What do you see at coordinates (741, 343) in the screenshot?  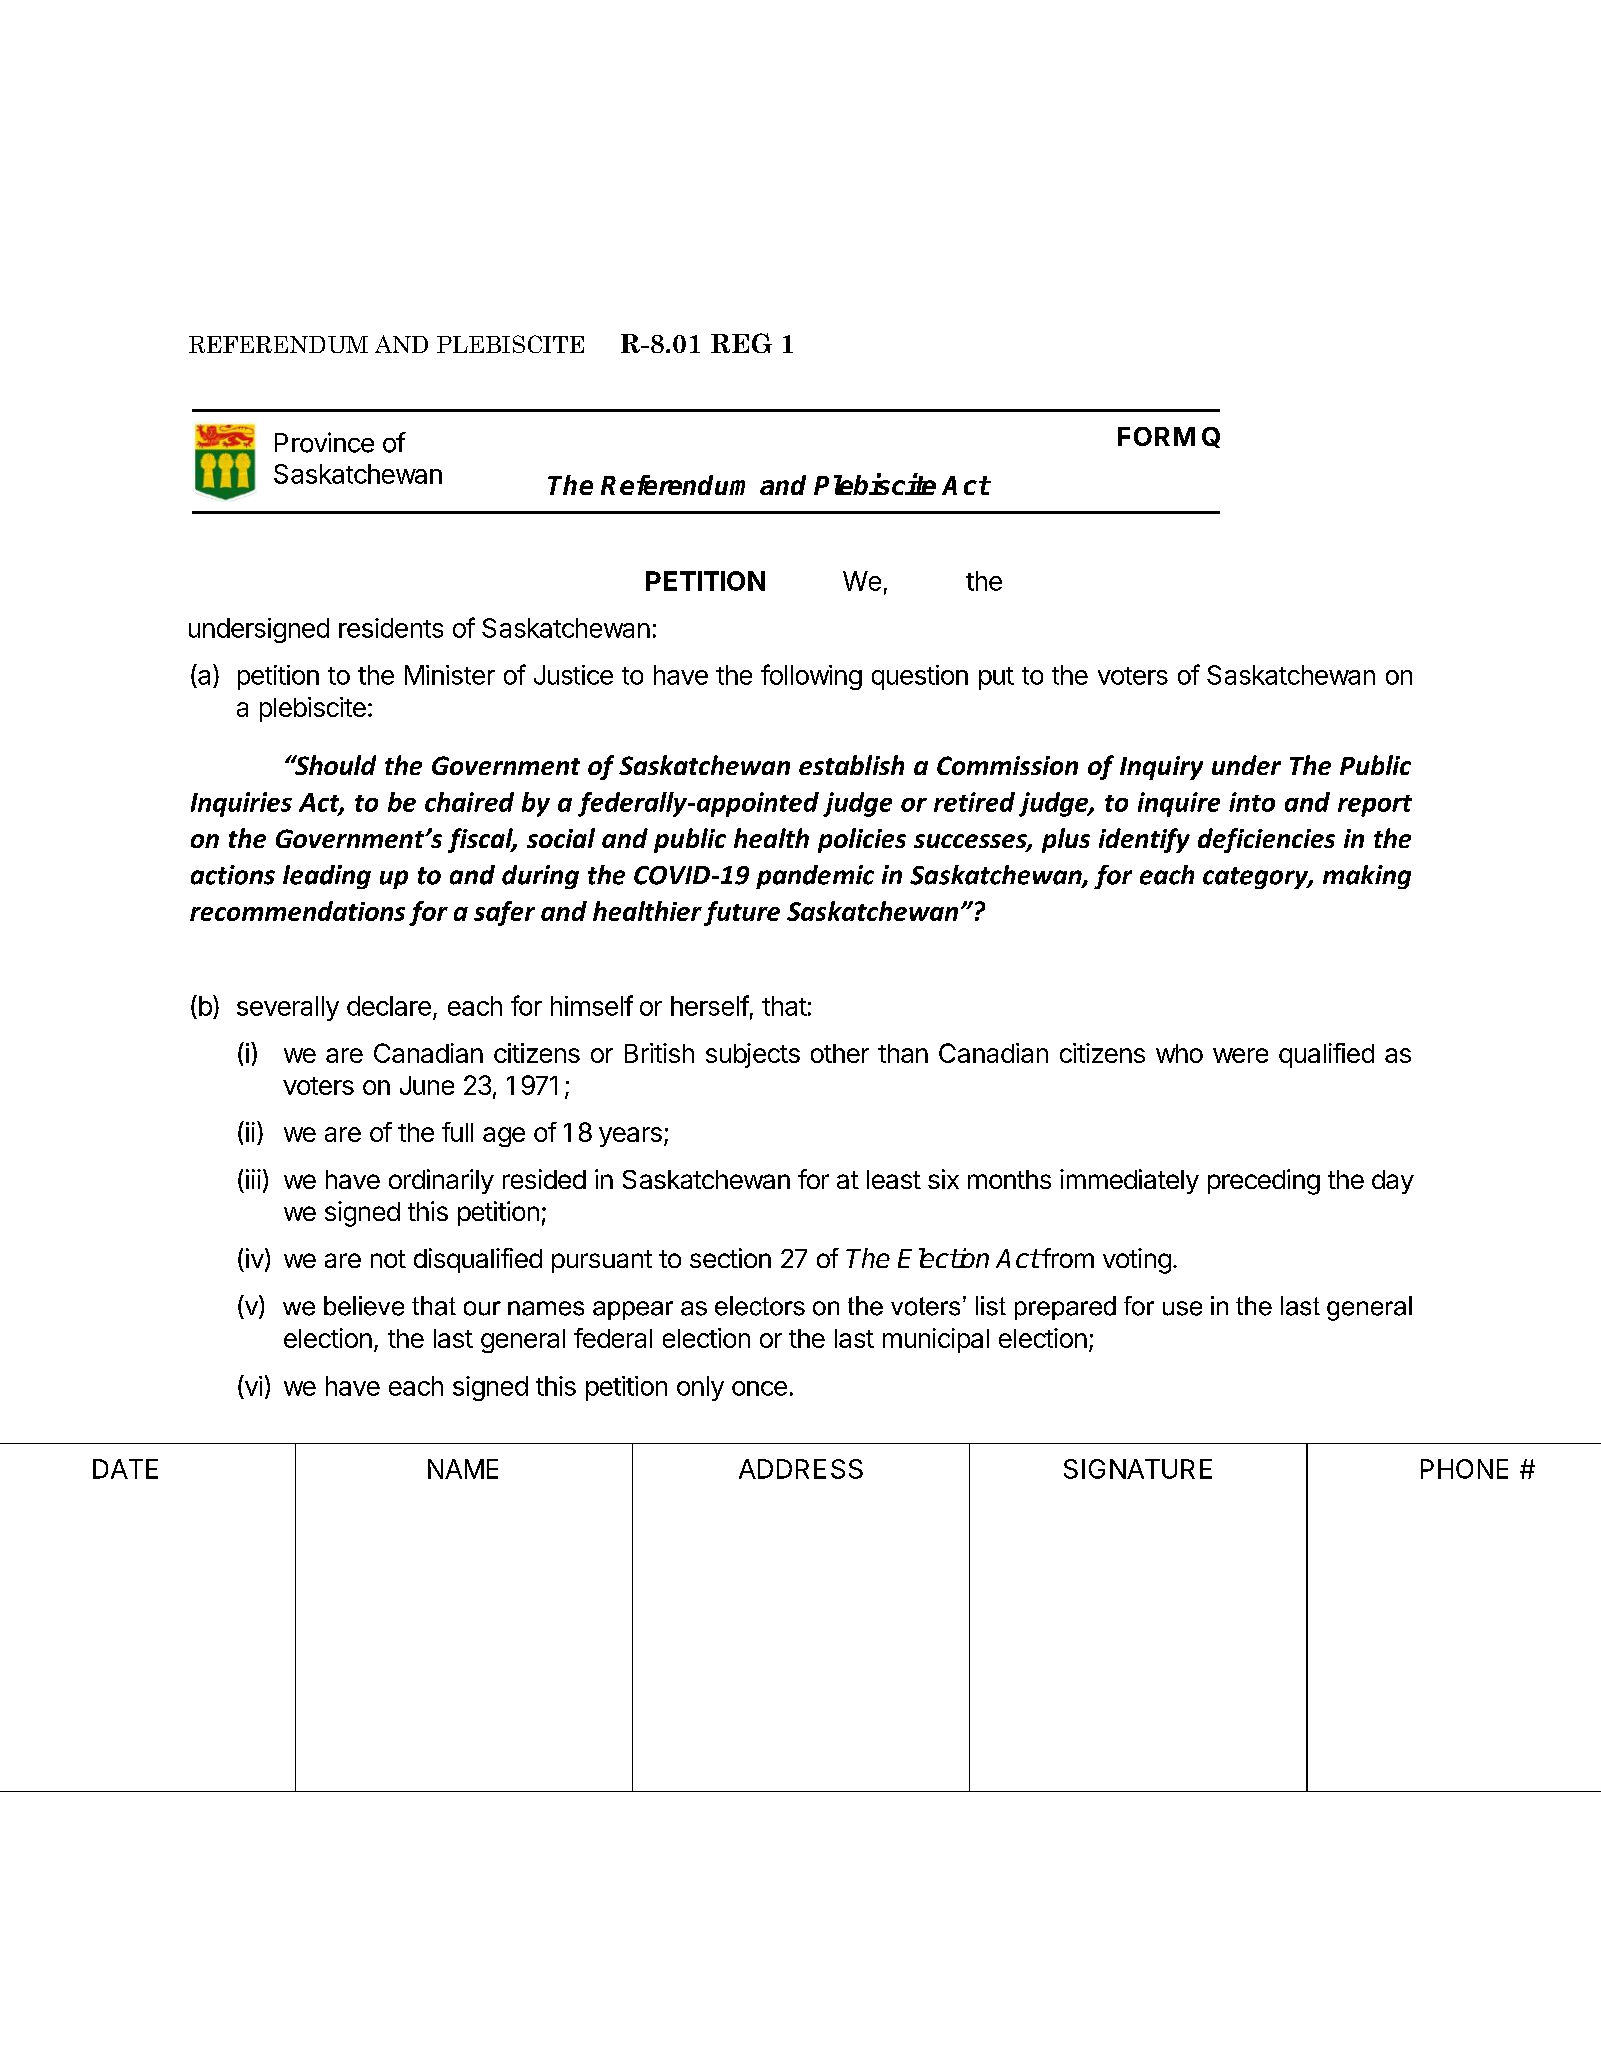 I see `REG` at bounding box center [741, 343].
